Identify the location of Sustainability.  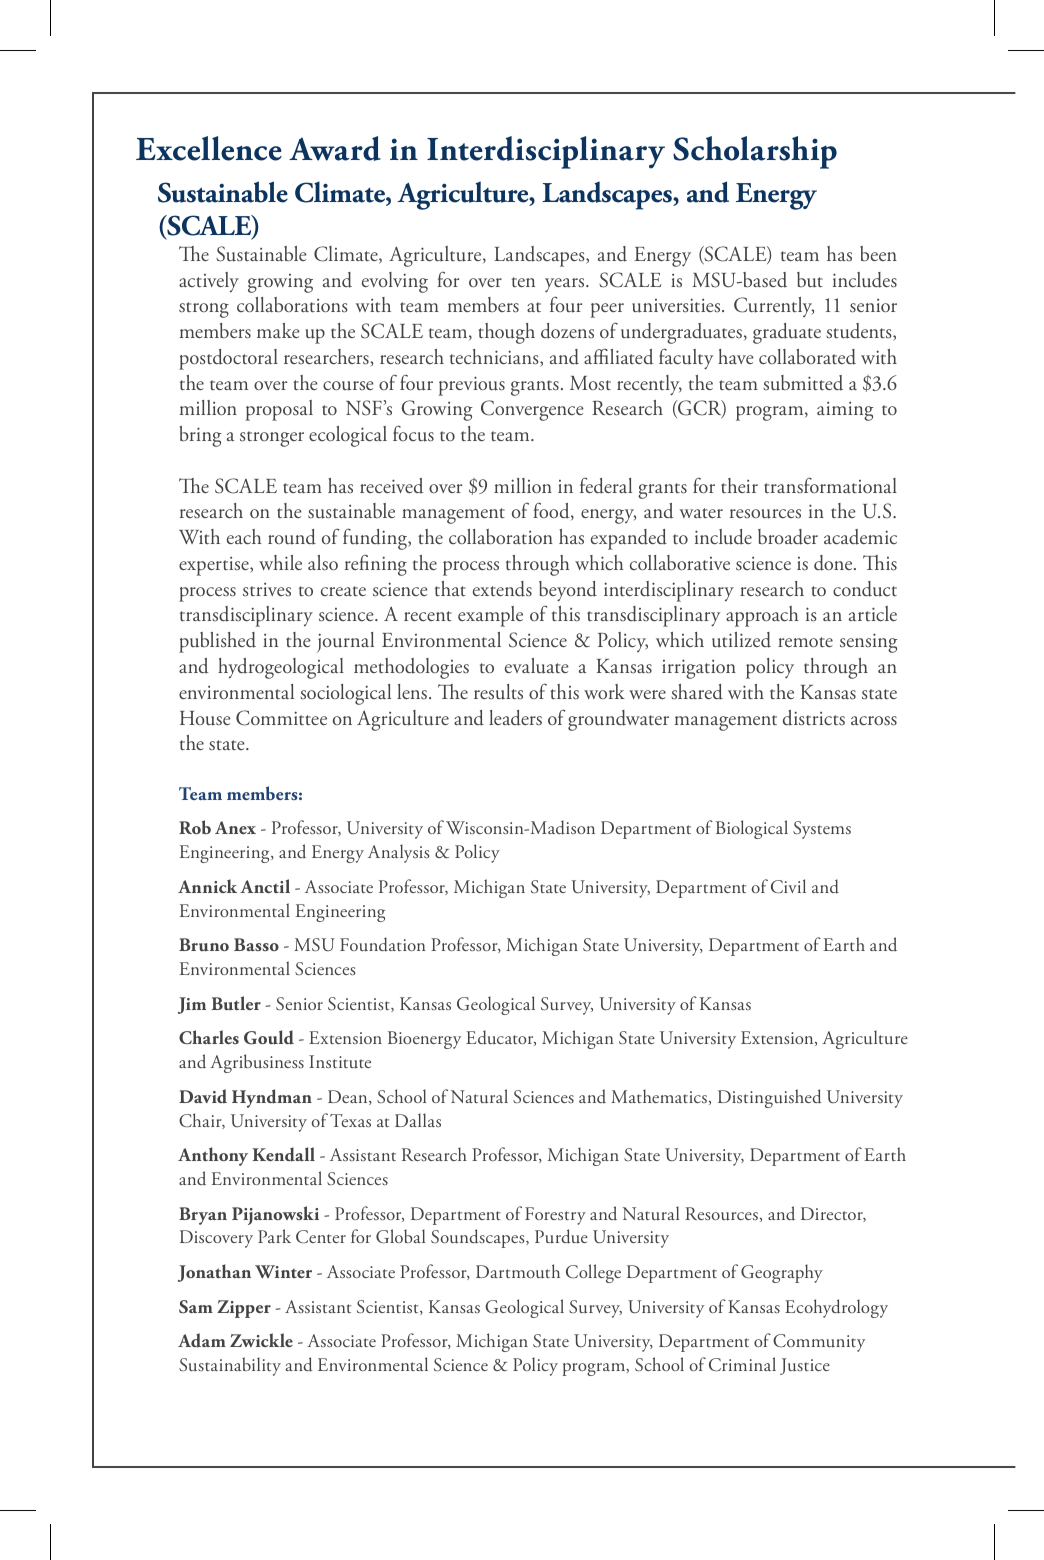
(230, 1366).
